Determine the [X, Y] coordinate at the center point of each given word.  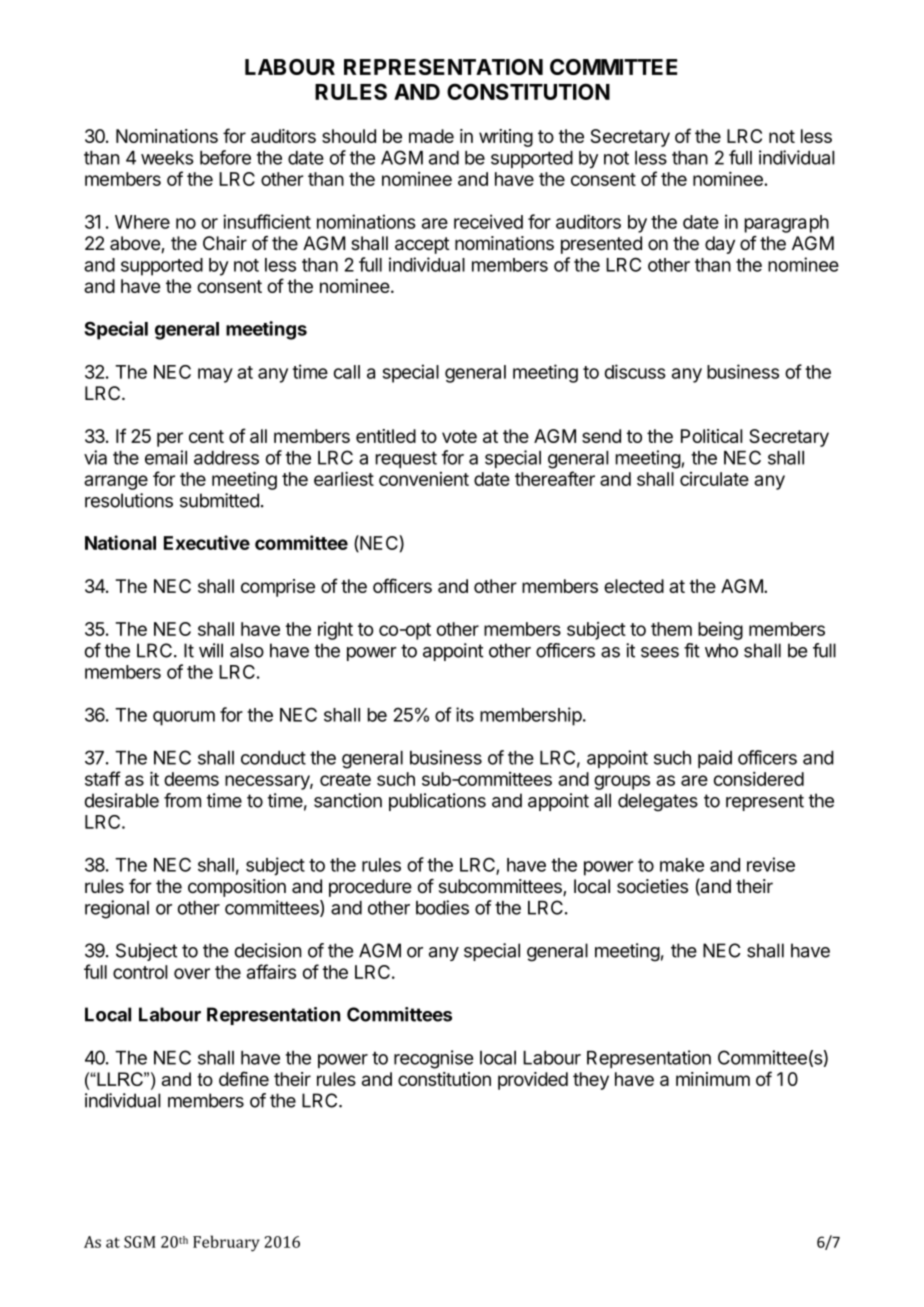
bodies [442, 907]
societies [652, 886]
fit [692, 650]
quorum [184, 718]
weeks [167, 158]
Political [712, 436]
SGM [140, 1242]
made [431, 136]
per [170, 439]
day [720, 245]
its [465, 714]
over [192, 973]
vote [459, 436]
